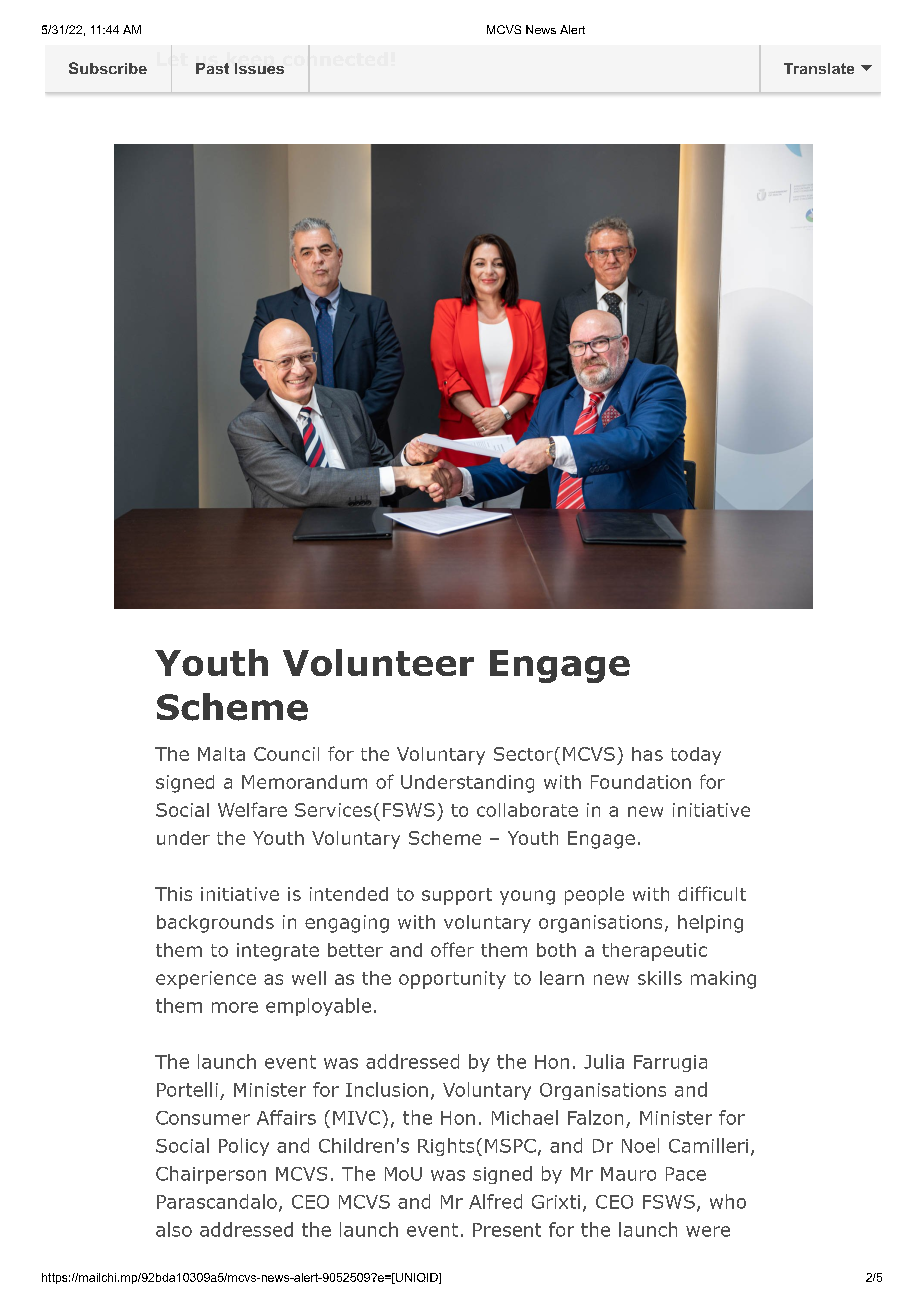 This document has width=924, height=1308. I want to click on Issues, so click(259, 68).
